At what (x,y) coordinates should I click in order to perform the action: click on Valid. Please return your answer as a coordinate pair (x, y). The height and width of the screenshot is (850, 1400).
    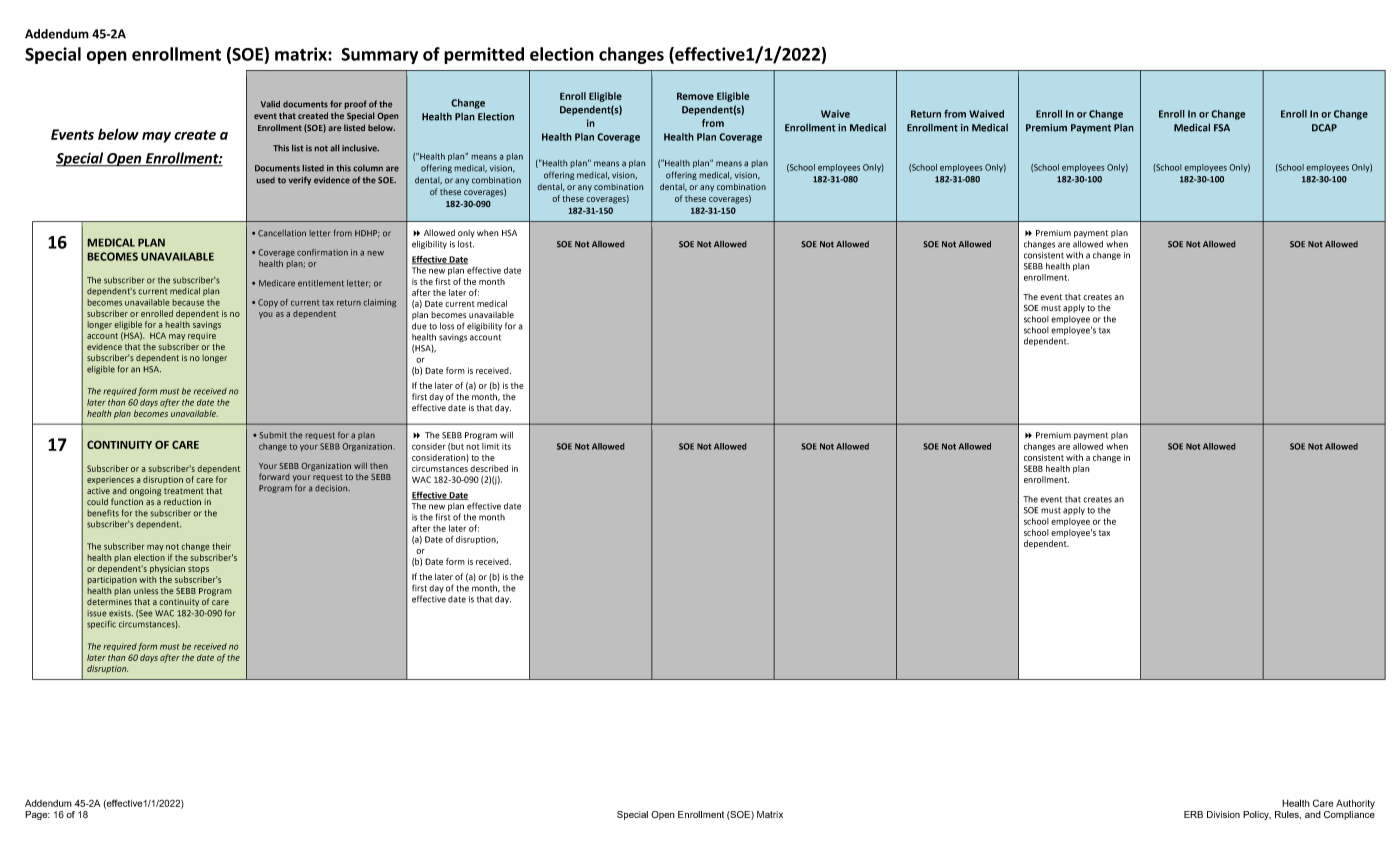
    Looking at the image, I should click on (270, 104).
